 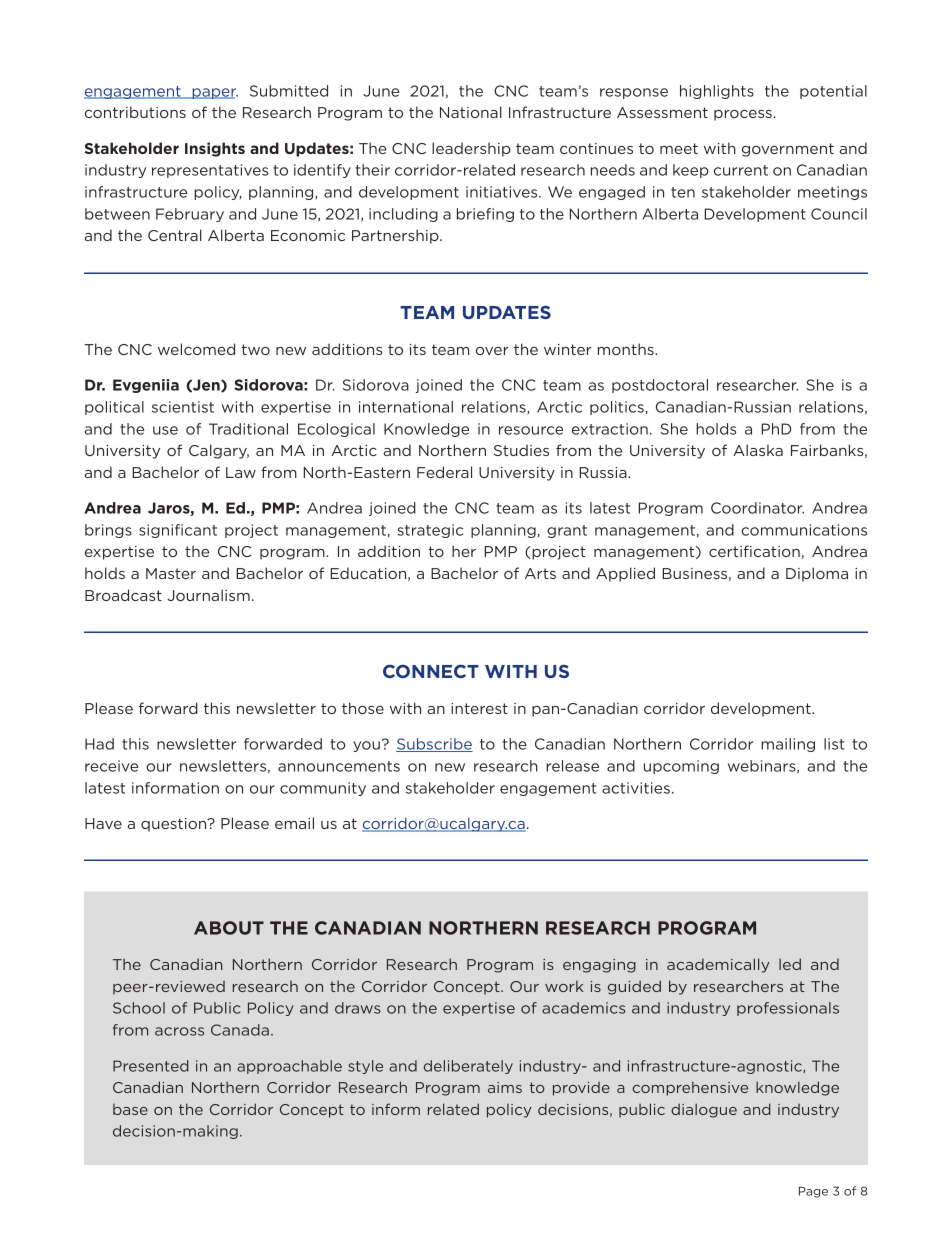 I want to click on Page, so click(x=813, y=1192).
